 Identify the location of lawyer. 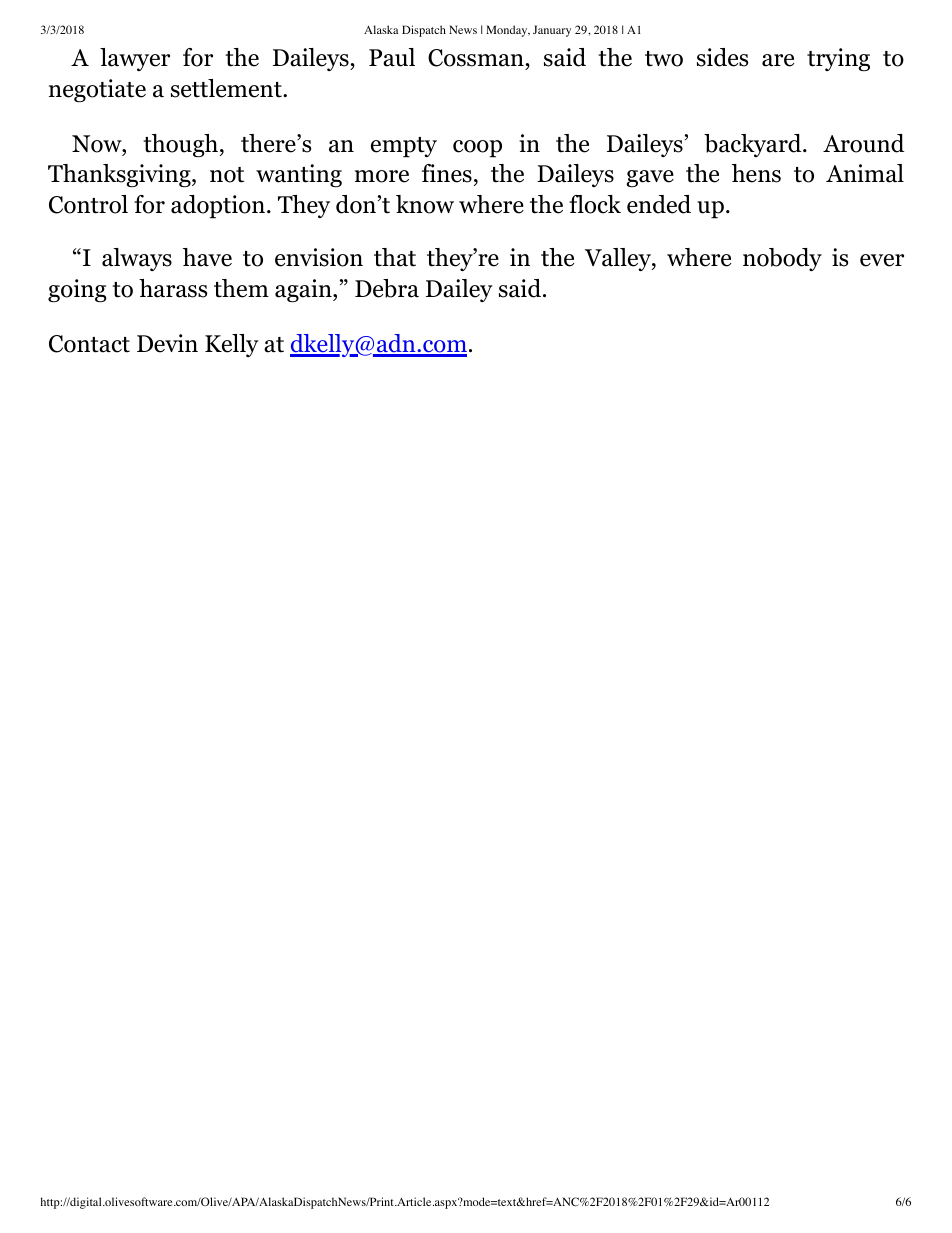
(135, 59).
